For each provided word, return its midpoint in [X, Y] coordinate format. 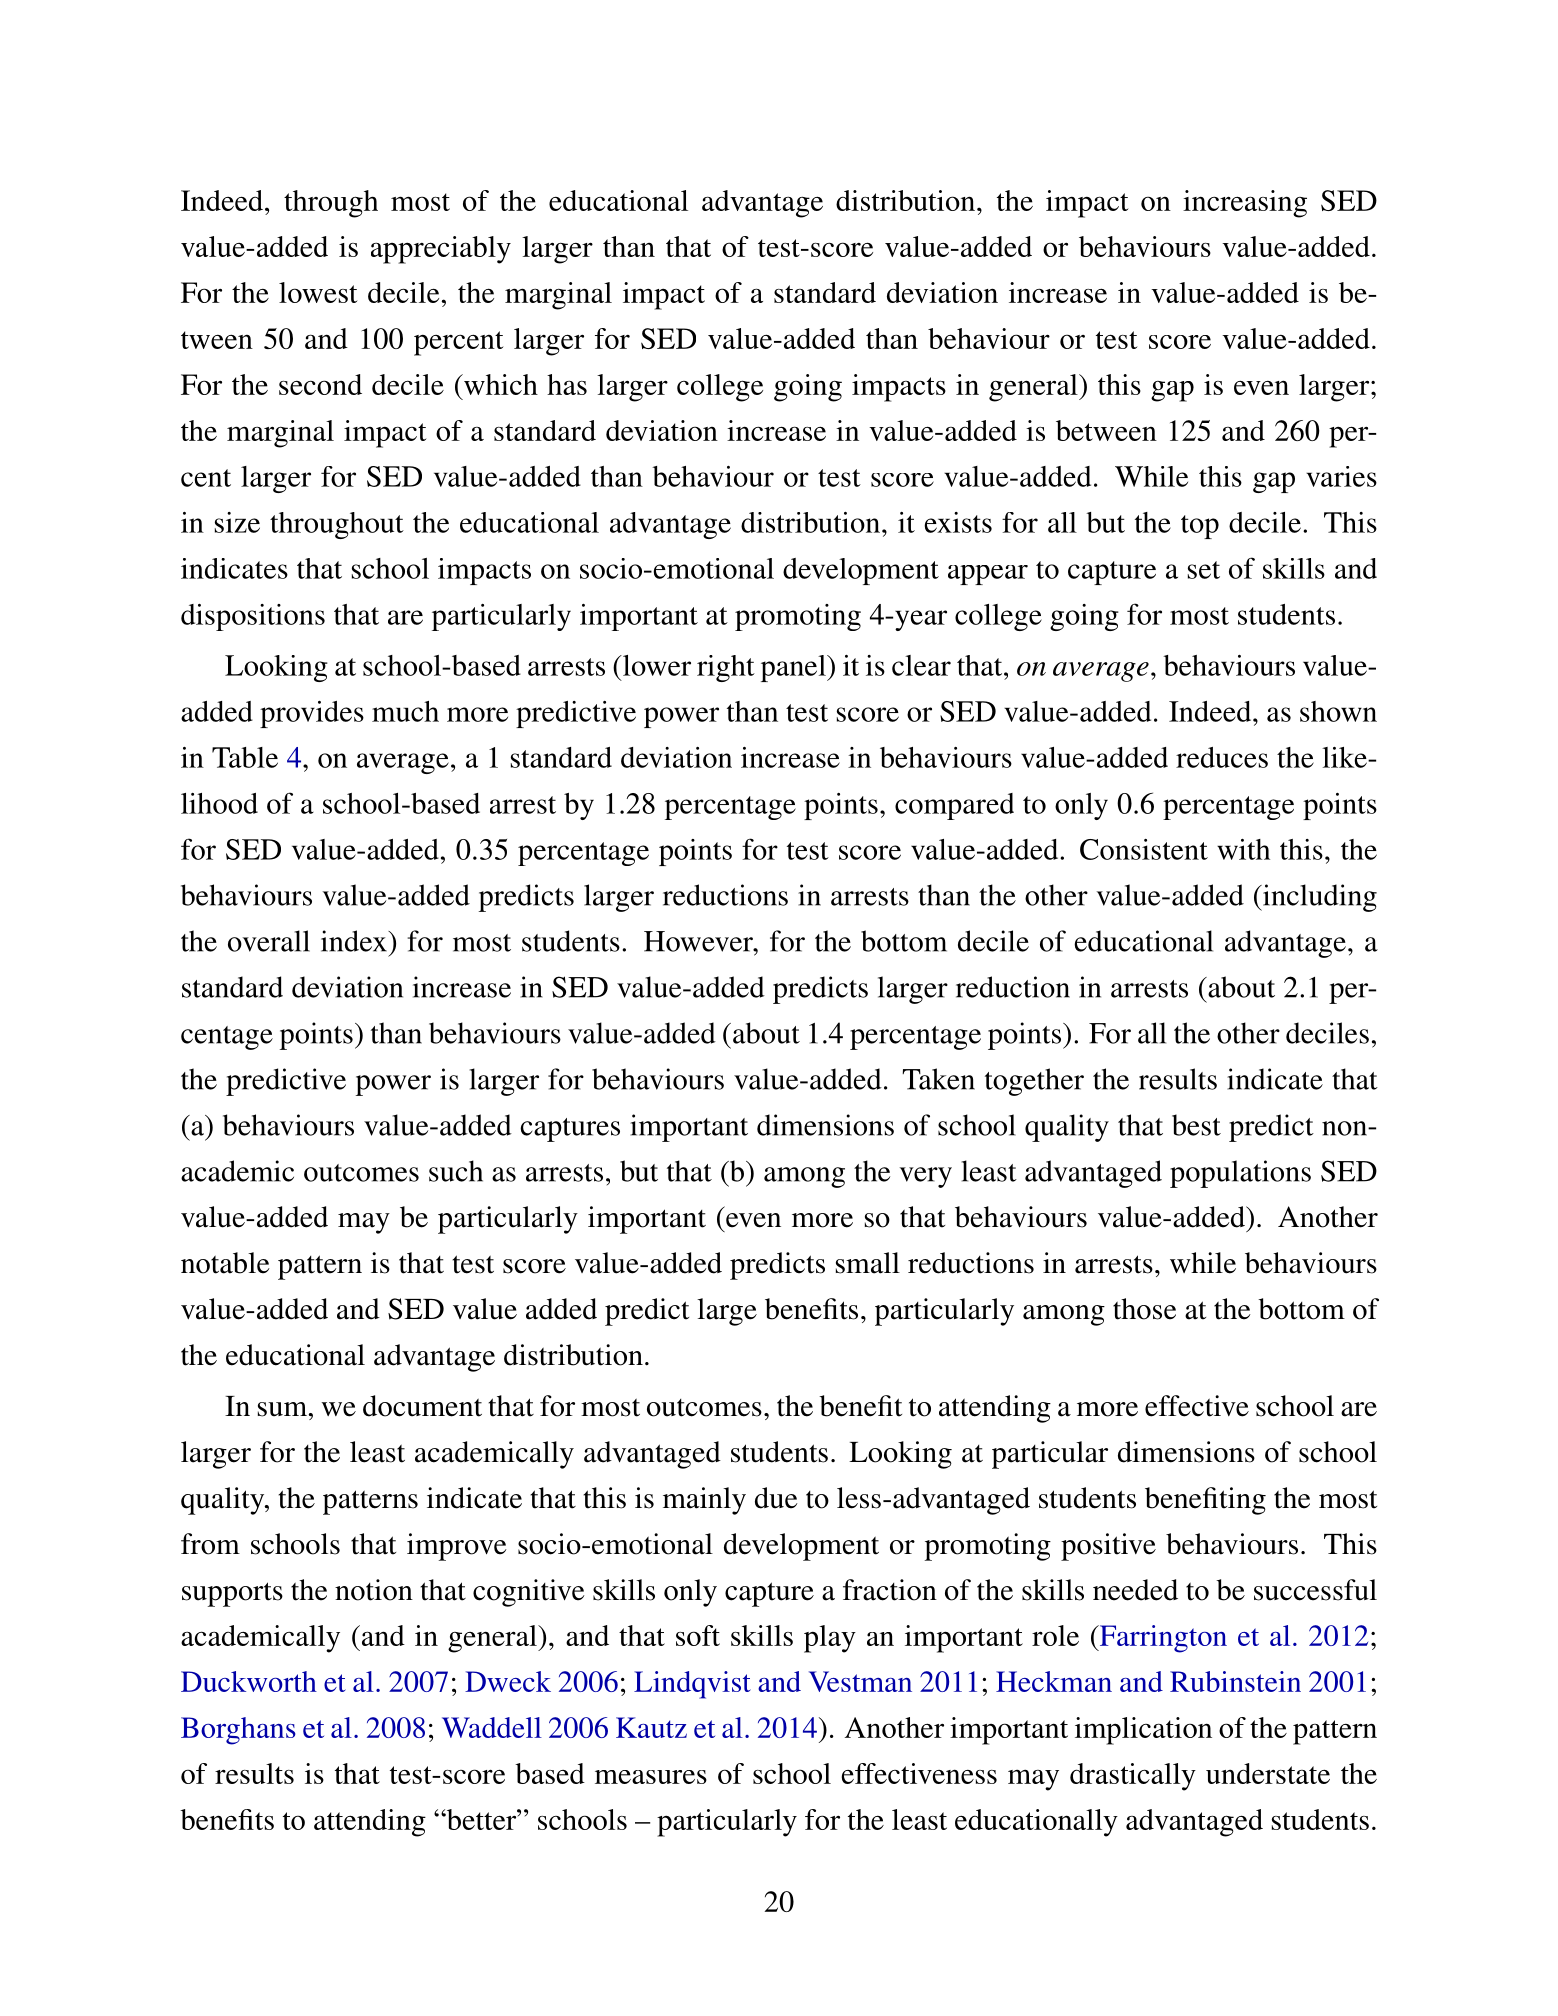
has [567, 384]
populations [1240, 1174]
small [868, 1263]
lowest [318, 292]
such [456, 1171]
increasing [1245, 204]
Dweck [508, 1681]
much [405, 711]
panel [794, 668]
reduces [1222, 757]
